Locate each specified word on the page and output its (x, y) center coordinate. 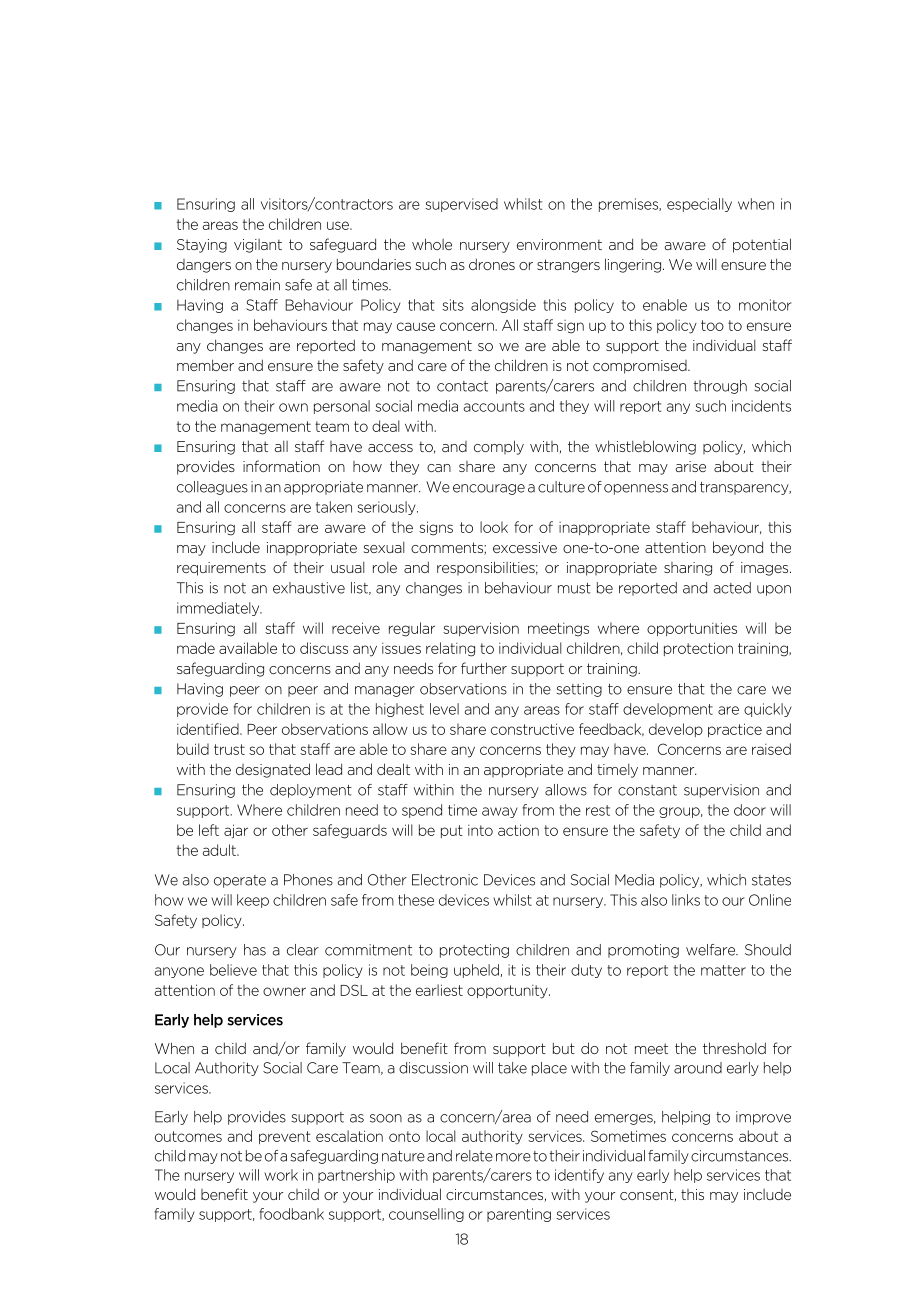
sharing (688, 569)
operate (240, 881)
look (494, 527)
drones (492, 264)
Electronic (445, 880)
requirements (221, 569)
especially (699, 205)
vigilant (258, 246)
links (686, 900)
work (281, 1175)
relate (474, 1156)
